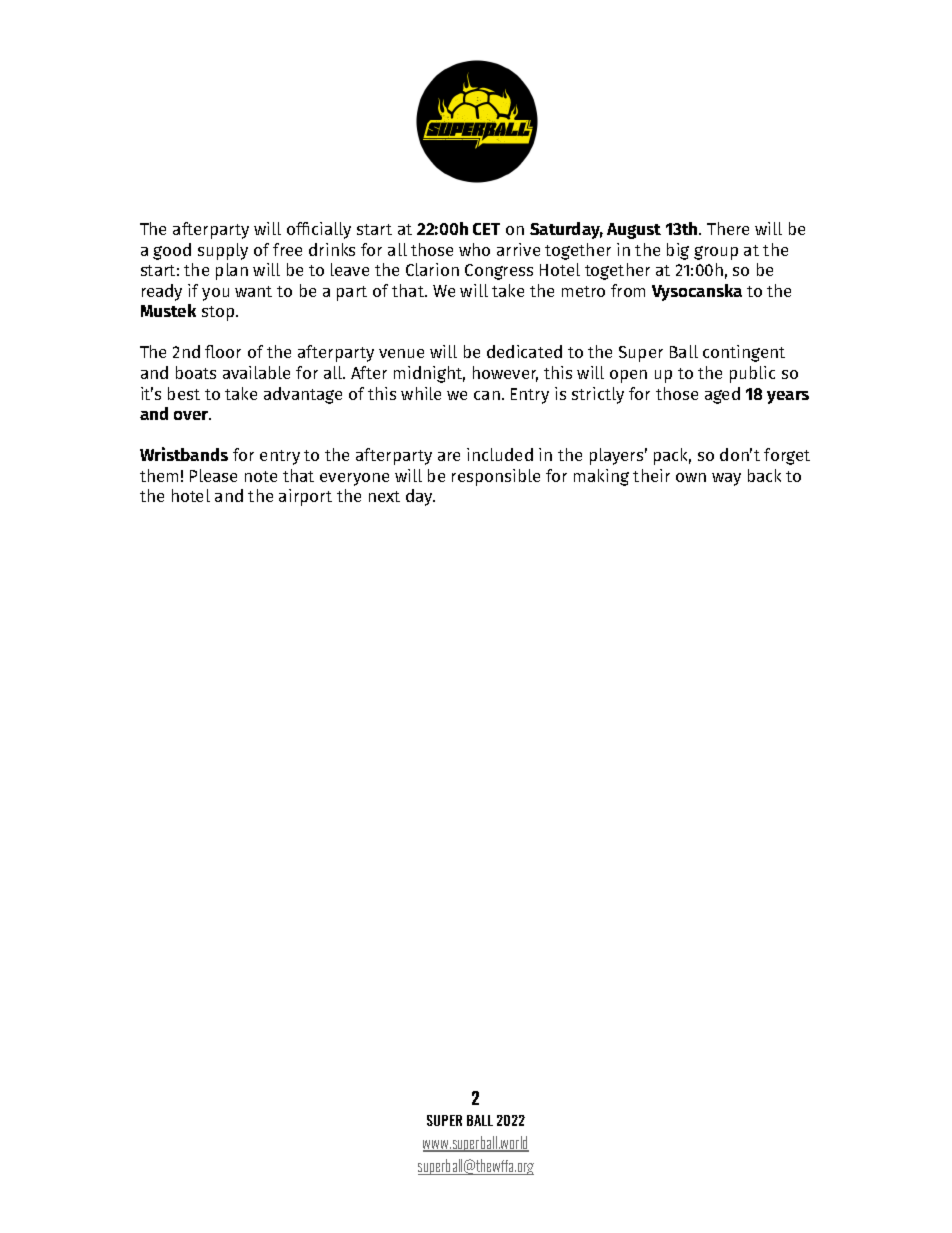 The height and width of the screenshot is (1233, 952). Describe the element at coordinates (219, 313) in the screenshot. I see `stop` at that location.
